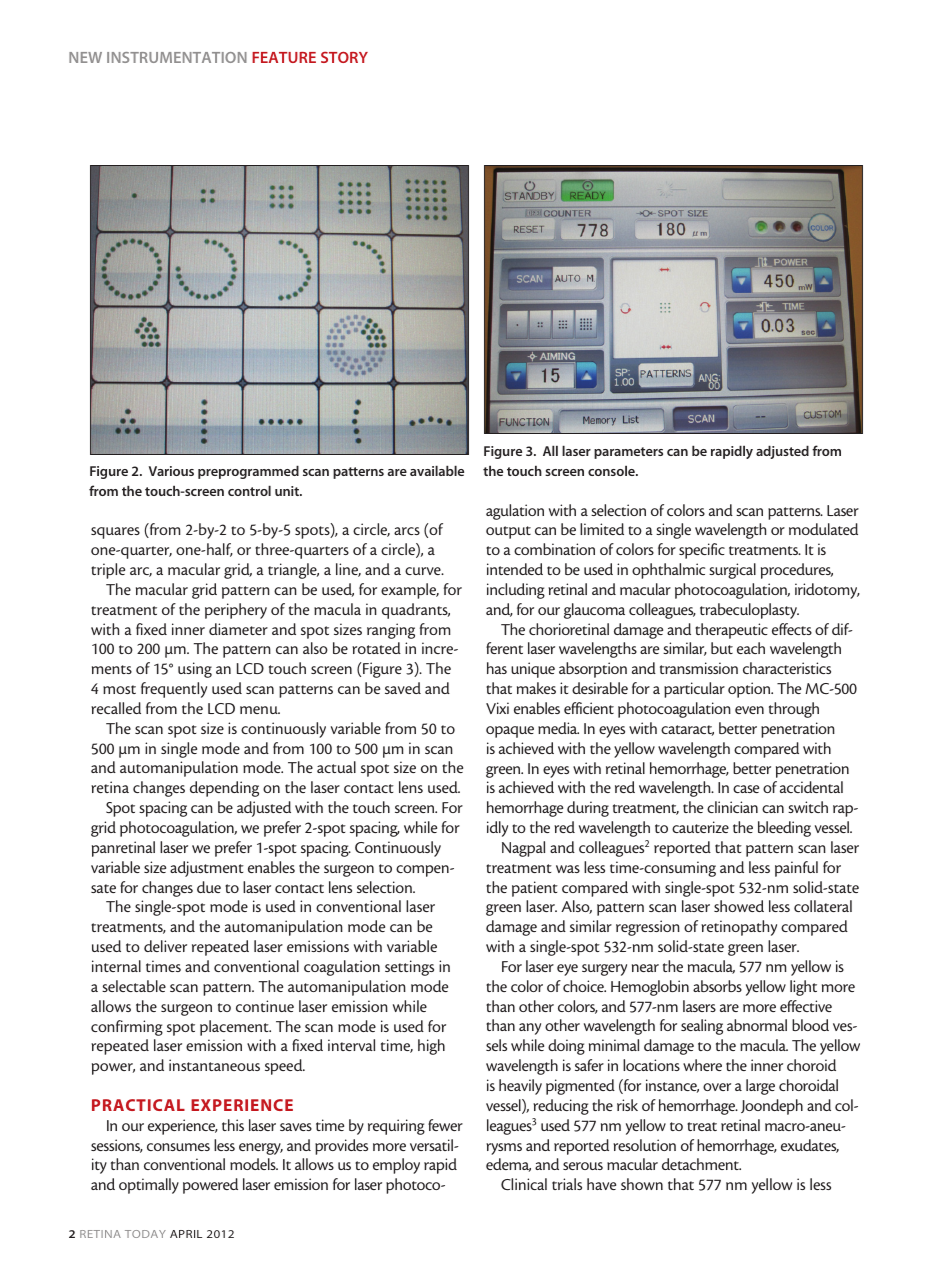  What do you see at coordinates (207, 869) in the screenshot?
I see `adjustment` at bounding box center [207, 869].
